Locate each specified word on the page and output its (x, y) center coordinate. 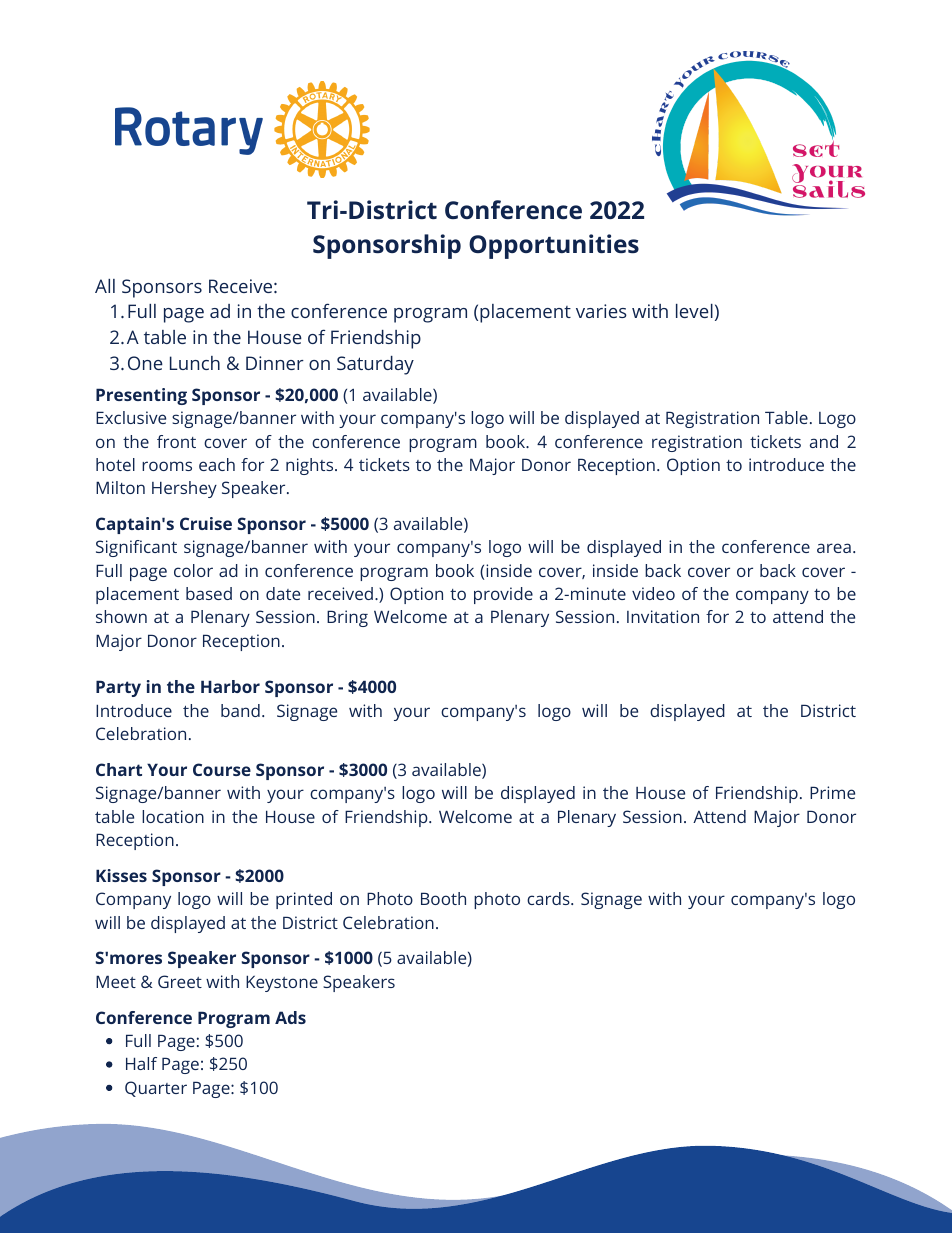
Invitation (663, 616)
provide (503, 595)
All (105, 286)
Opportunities (554, 246)
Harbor (230, 686)
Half (141, 1063)
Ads (290, 1017)
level (694, 311)
